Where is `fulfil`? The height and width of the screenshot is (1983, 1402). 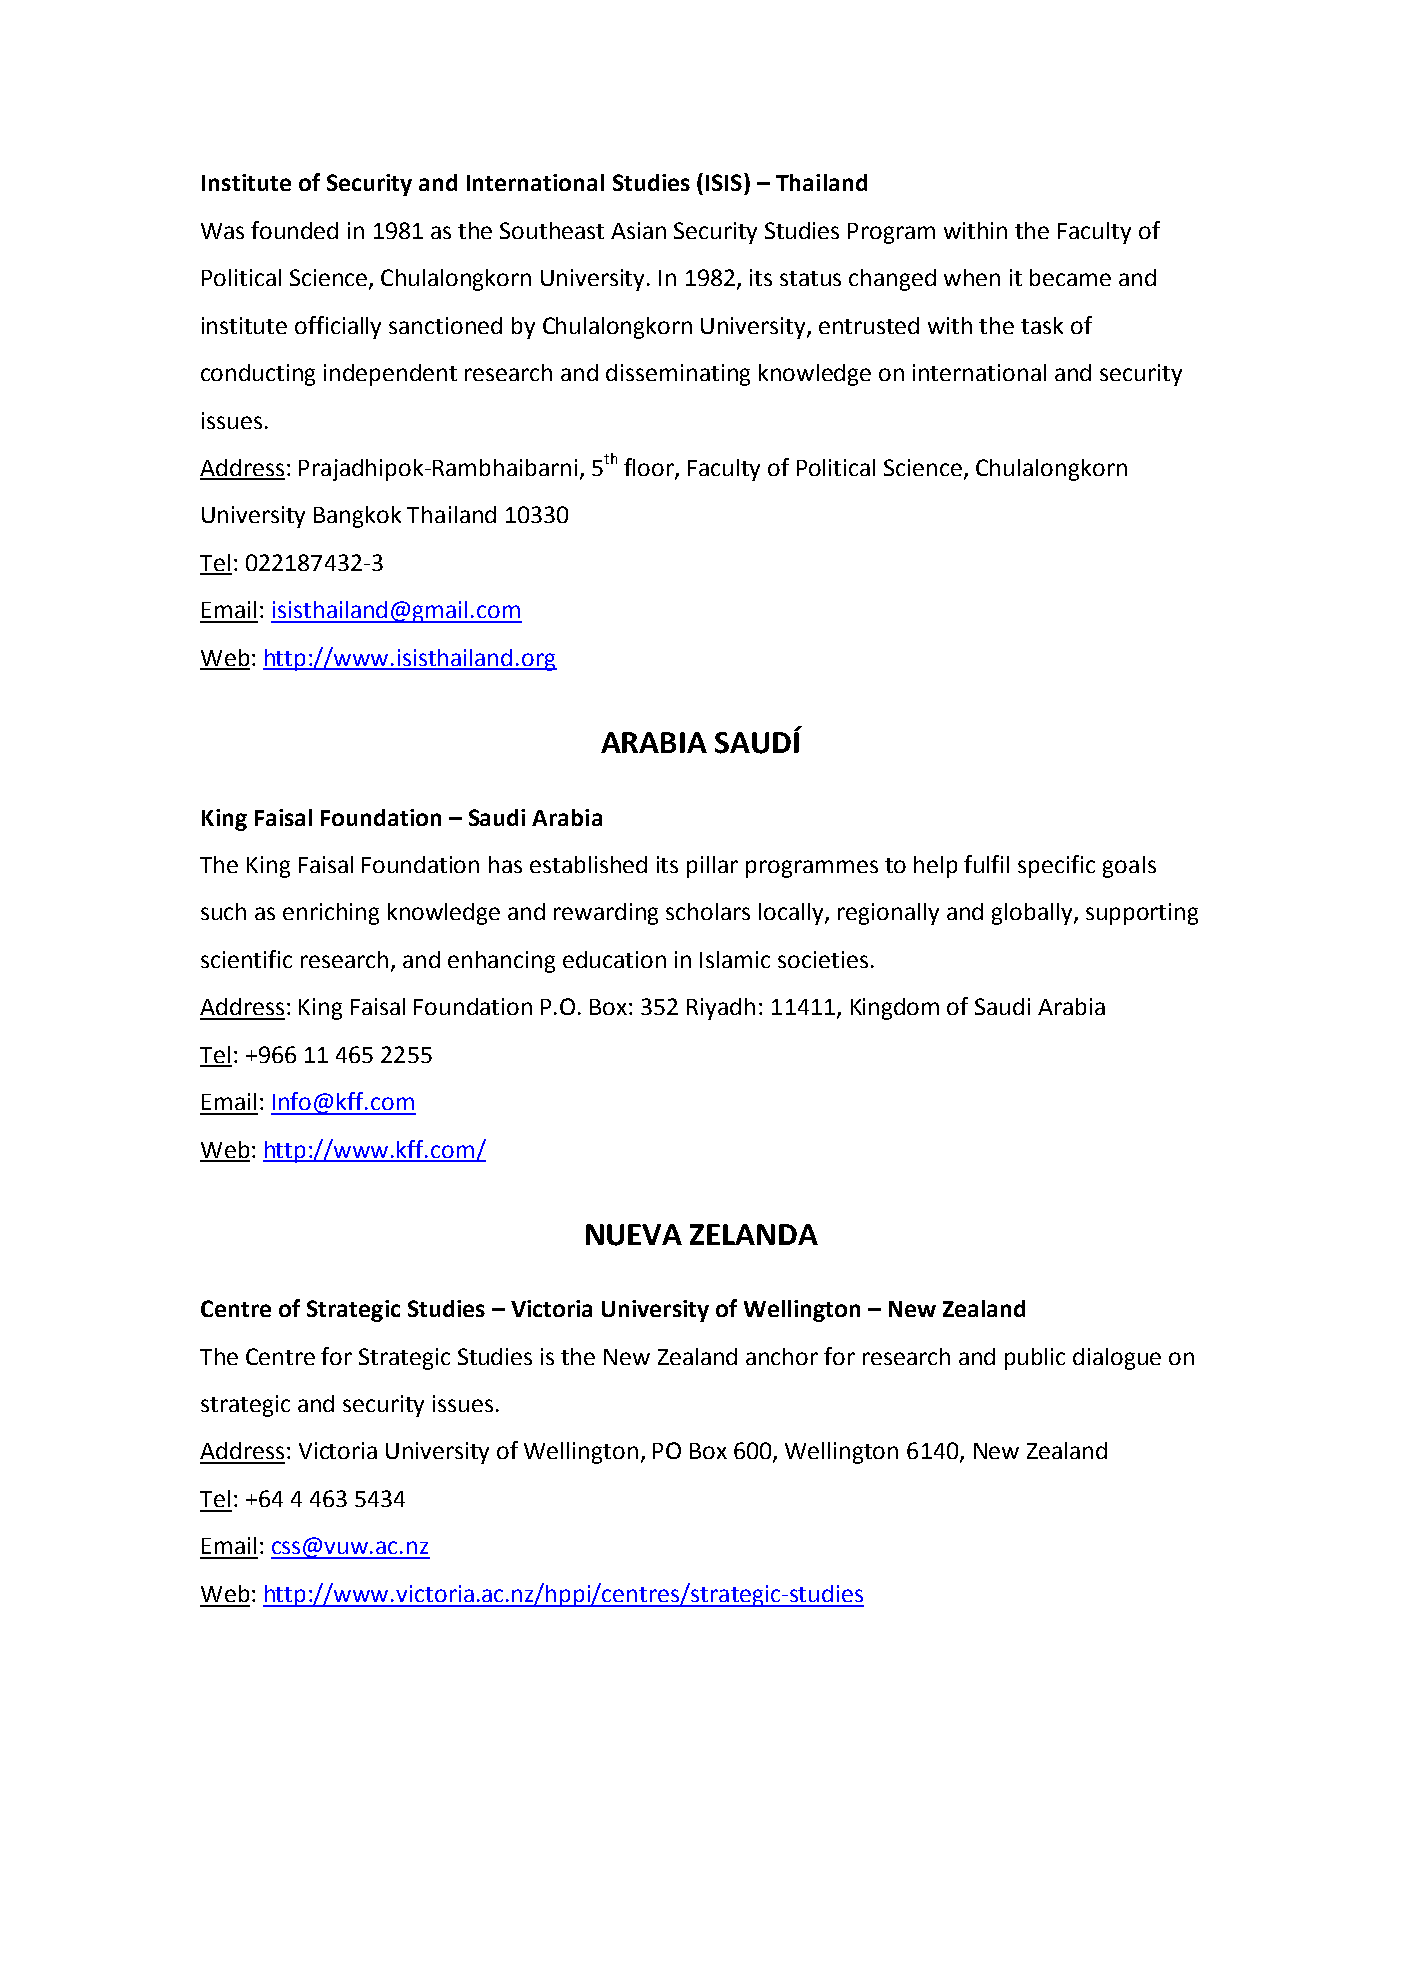
fulfil is located at coordinates (986, 864).
